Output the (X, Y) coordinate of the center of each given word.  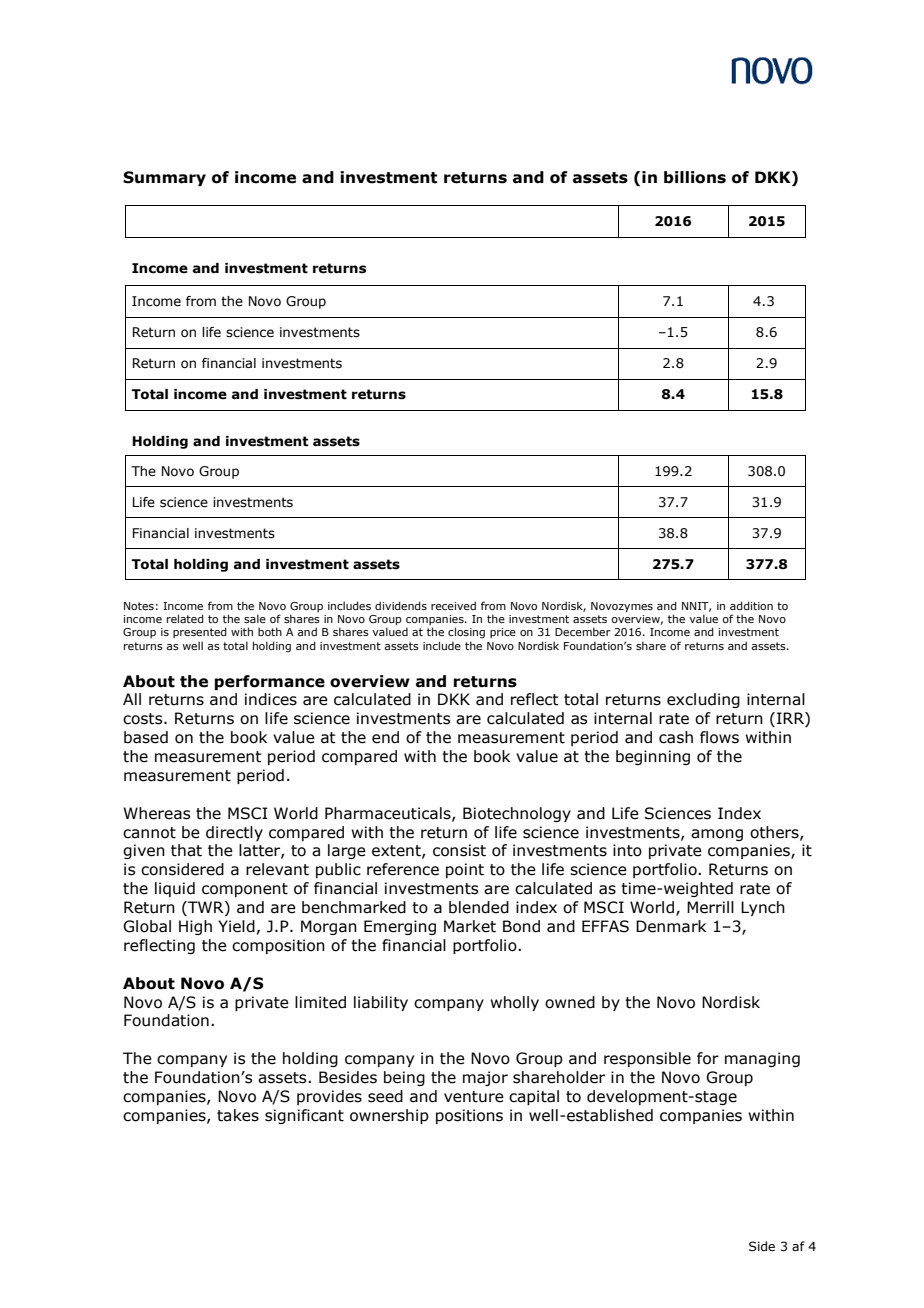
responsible (647, 1059)
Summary (164, 178)
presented (200, 632)
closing (466, 632)
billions (695, 177)
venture (474, 1097)
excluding (703, 700)
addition (751, 605)
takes (238, 1115)
